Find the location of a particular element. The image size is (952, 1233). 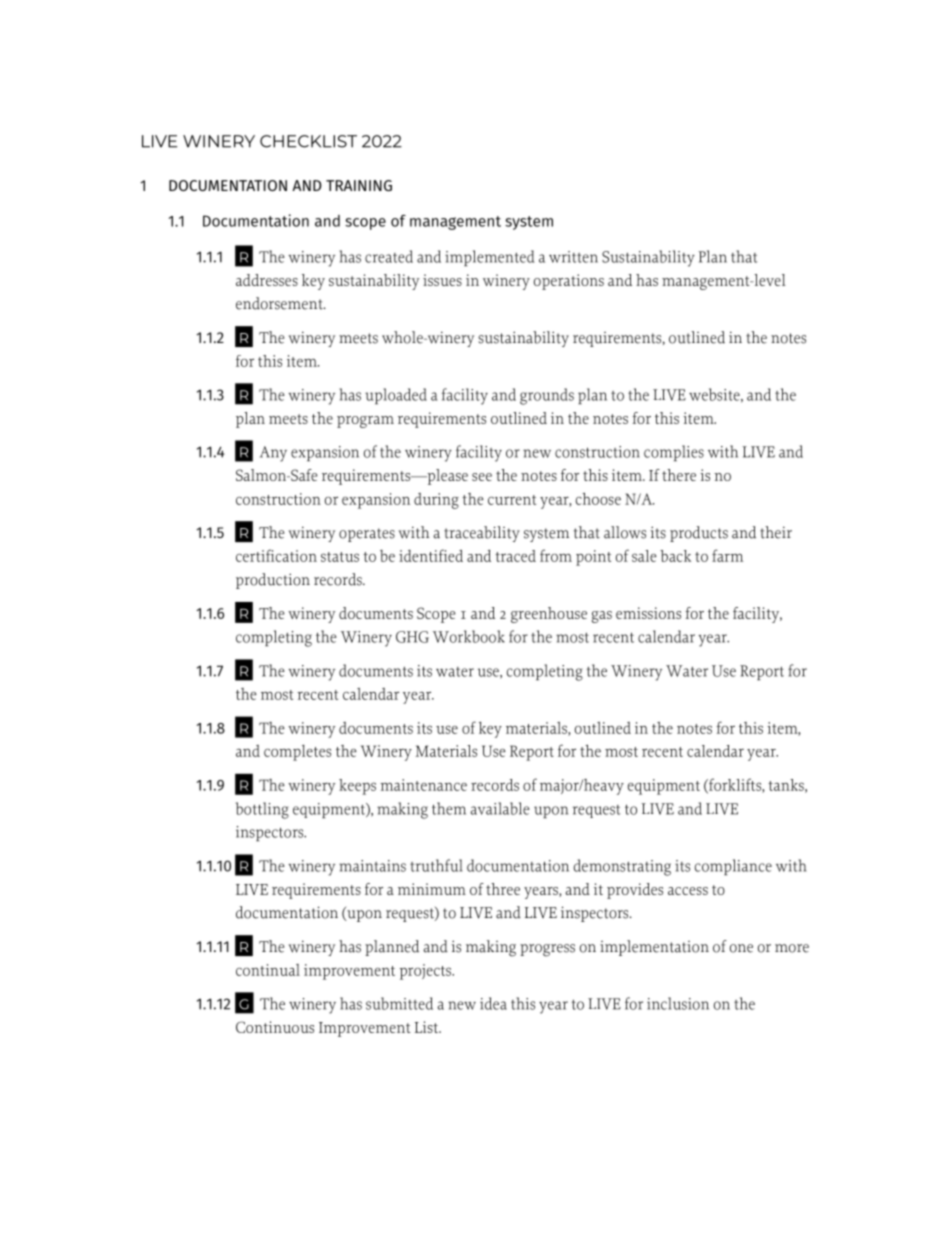

inclusion is located at coordinates (678, 1003).
